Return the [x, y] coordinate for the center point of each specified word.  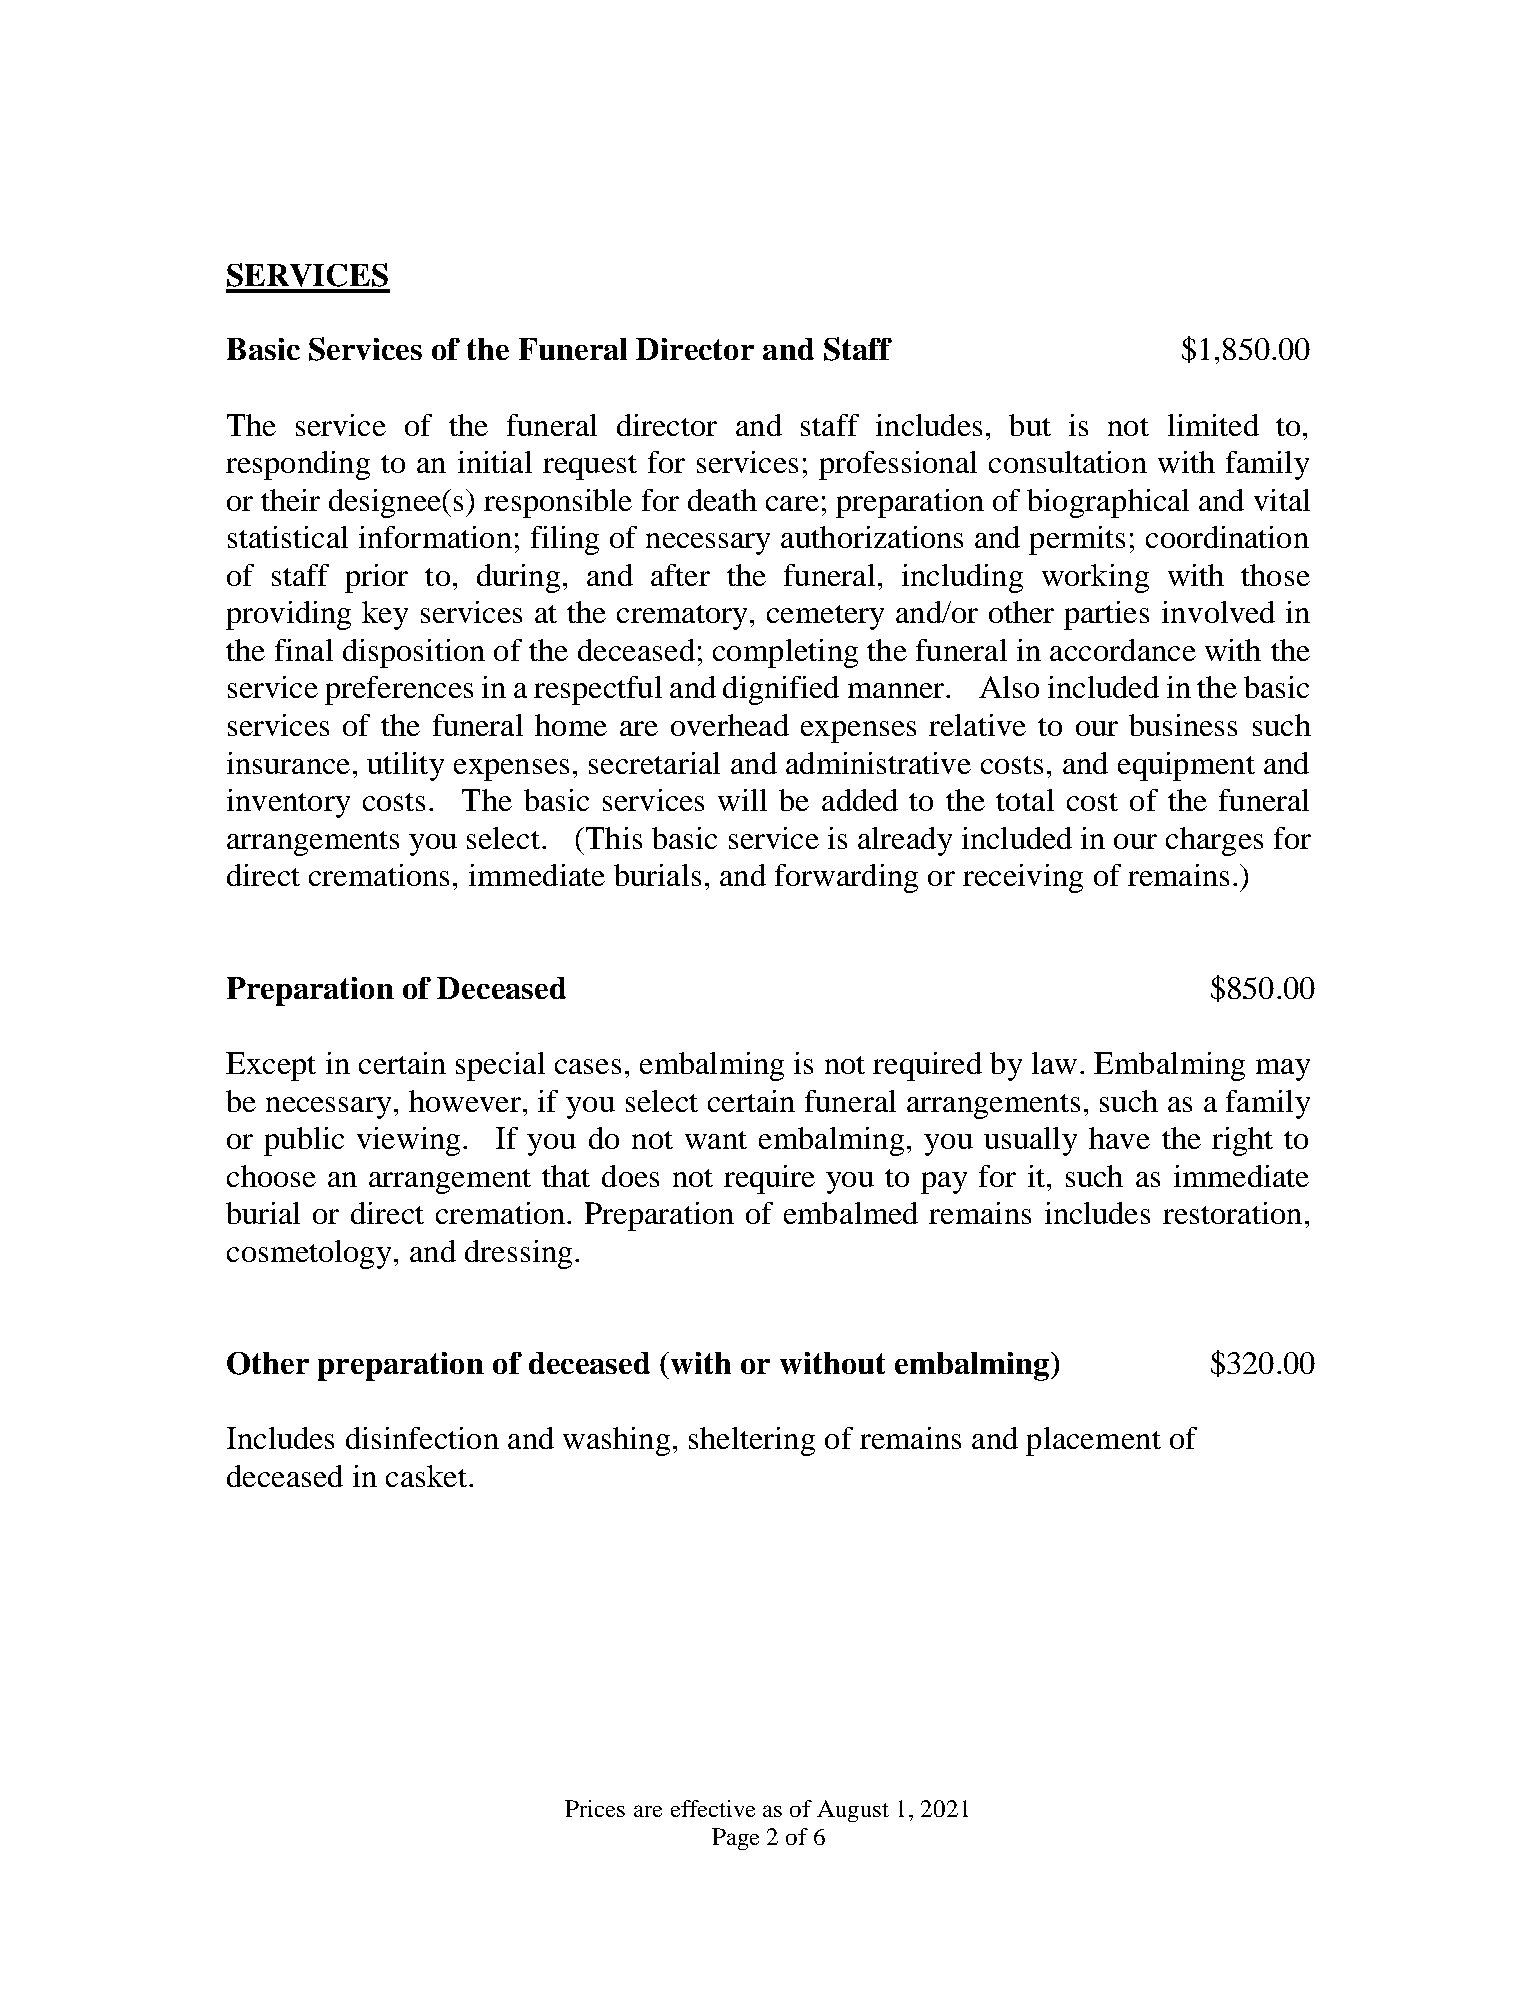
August [853, 1811]
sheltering [752, 1441]
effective [713, 1808]
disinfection [422, 1438]
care [792, 503]
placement [1093, 1441]
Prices [595, 1808]
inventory [288, 803]
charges [1214, 841]
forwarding [846, 878]
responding [298, 465]
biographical [1108, 503]
